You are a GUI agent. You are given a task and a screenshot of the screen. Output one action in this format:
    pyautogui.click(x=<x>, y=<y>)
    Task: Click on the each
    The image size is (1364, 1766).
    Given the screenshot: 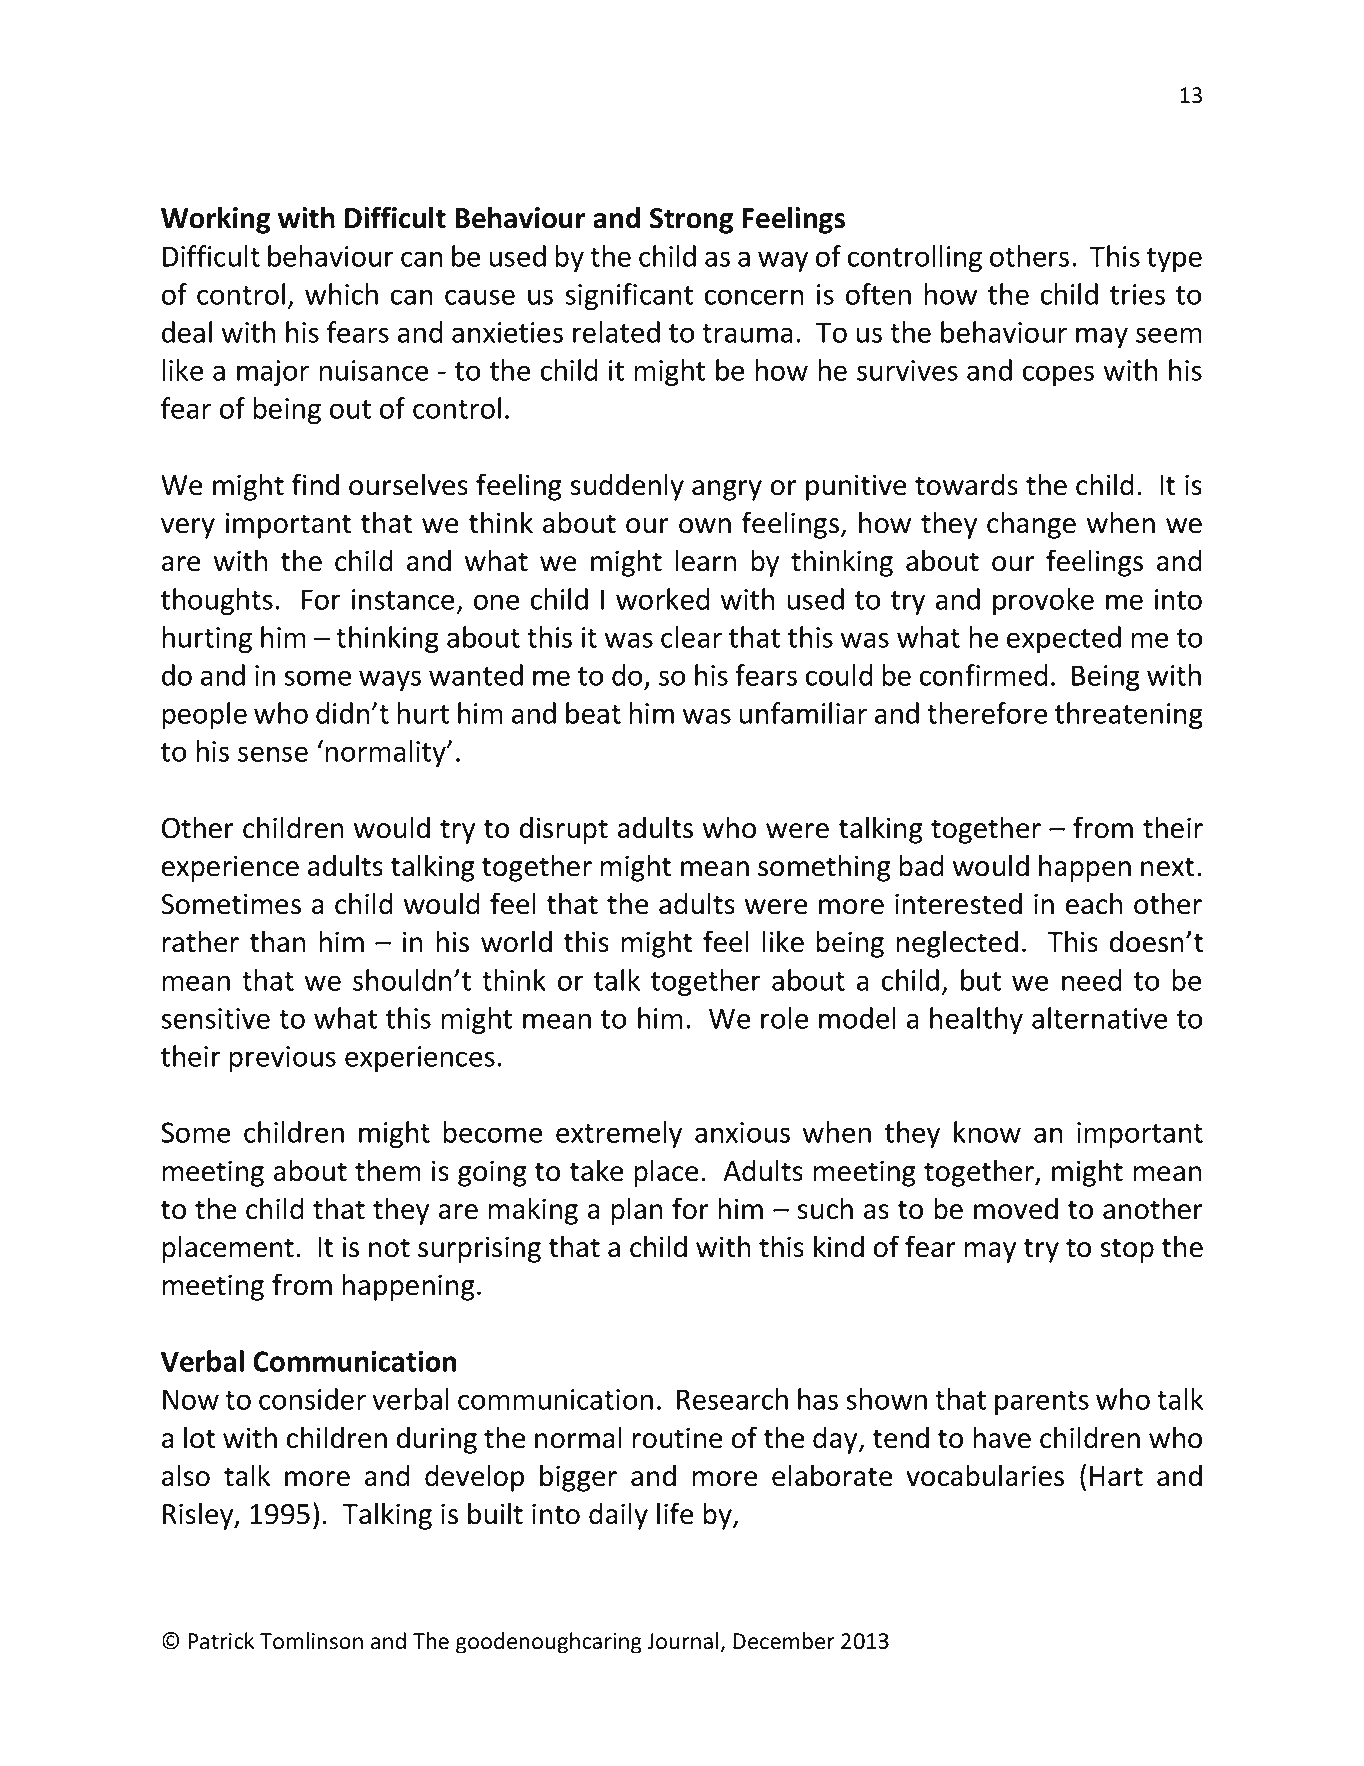 What is the action you would take?
    pyautogui.click(x=1094, y=903)
